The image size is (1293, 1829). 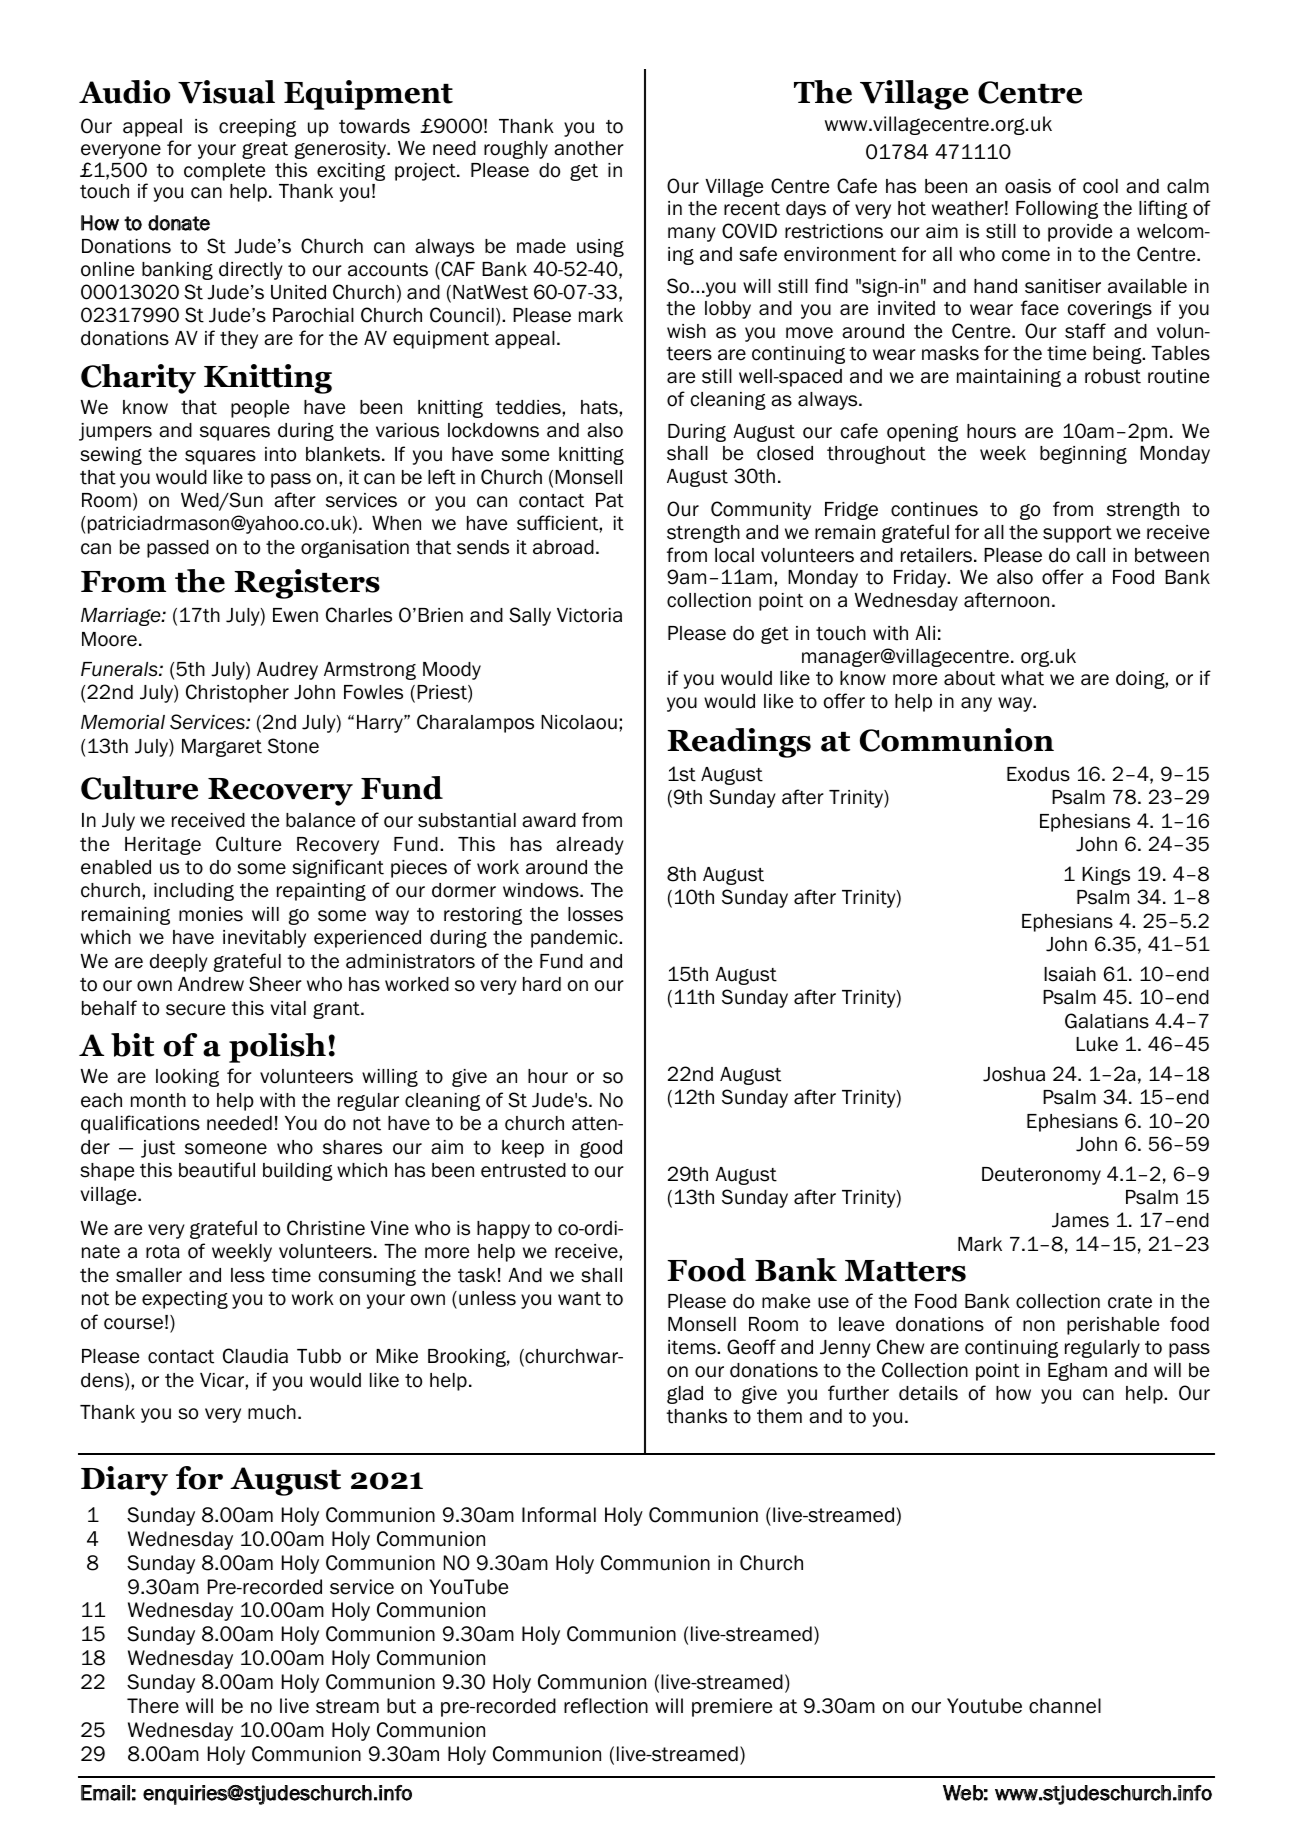 What do you see at coordinates (1077, 534) in the screenshot?
I see `support` at bounding box center [1077, 534].
